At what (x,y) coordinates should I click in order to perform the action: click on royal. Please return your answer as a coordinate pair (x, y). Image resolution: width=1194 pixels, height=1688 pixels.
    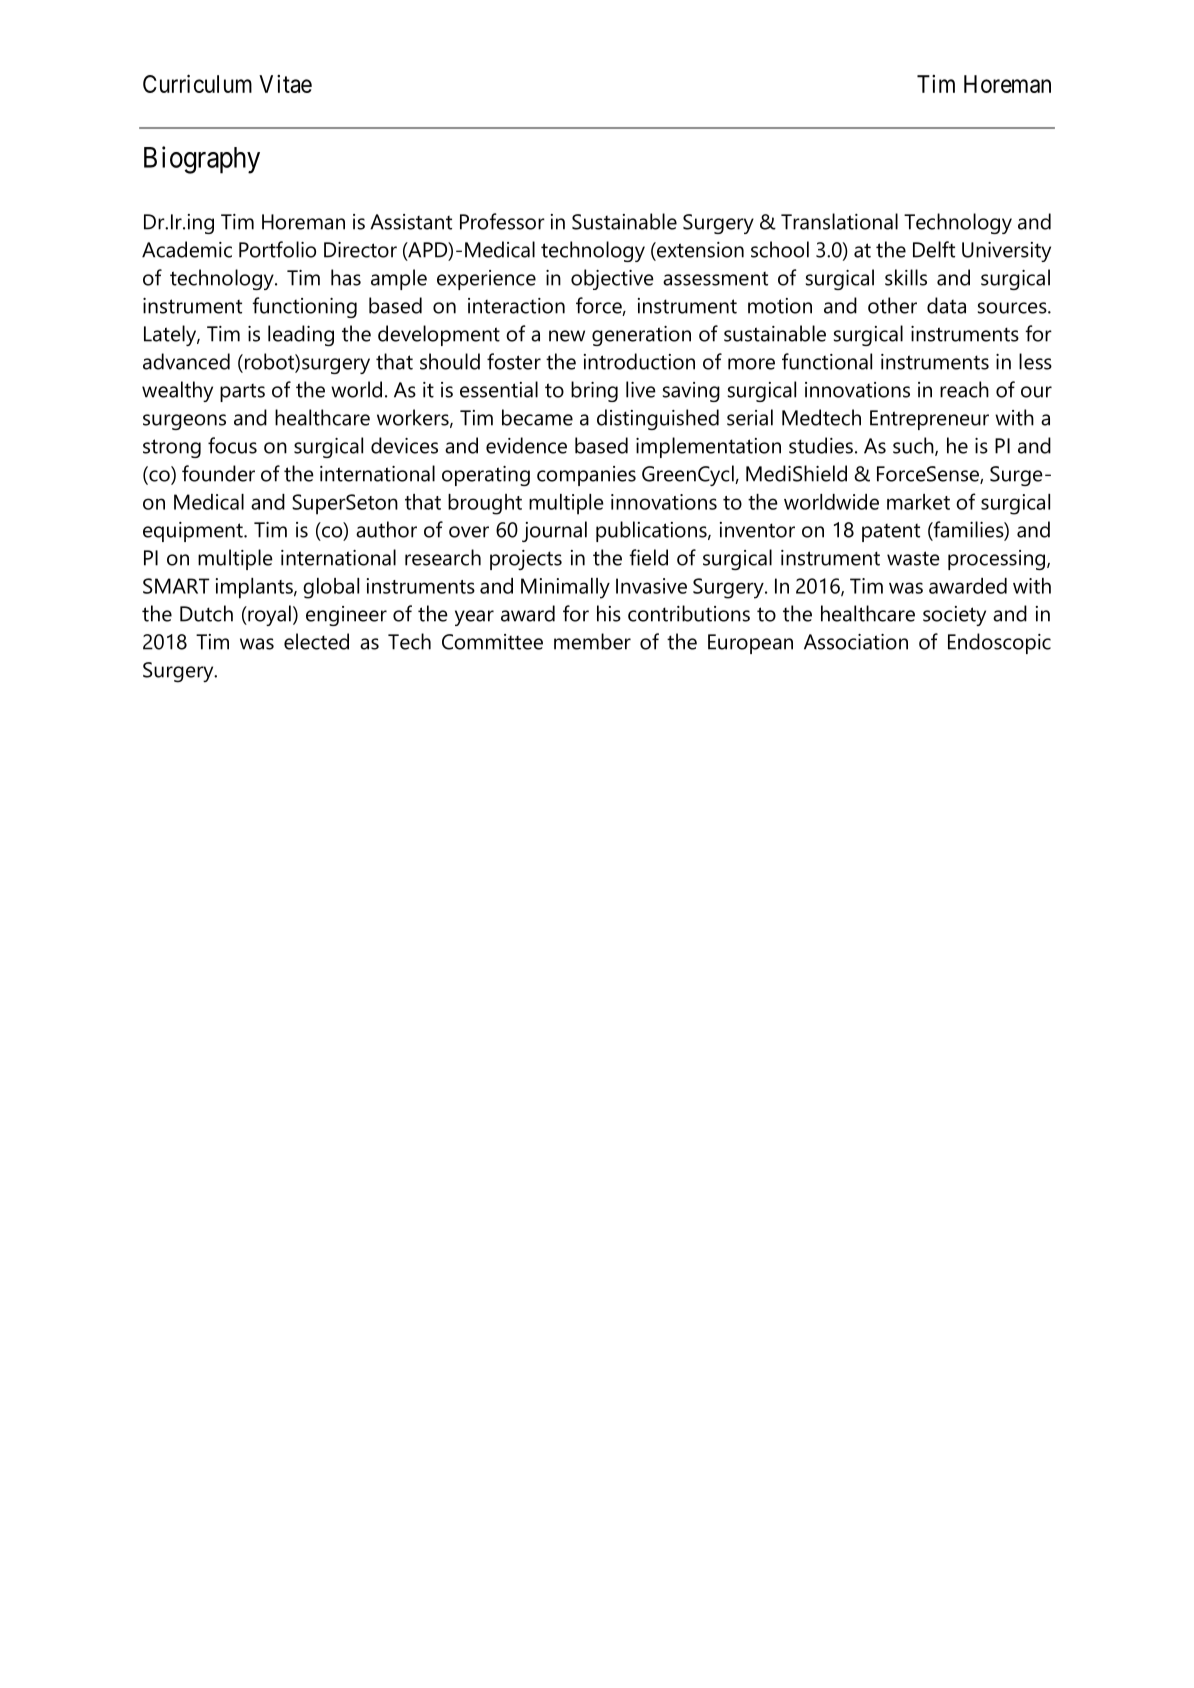
    Looking at the image, I should click on (268, 615).
